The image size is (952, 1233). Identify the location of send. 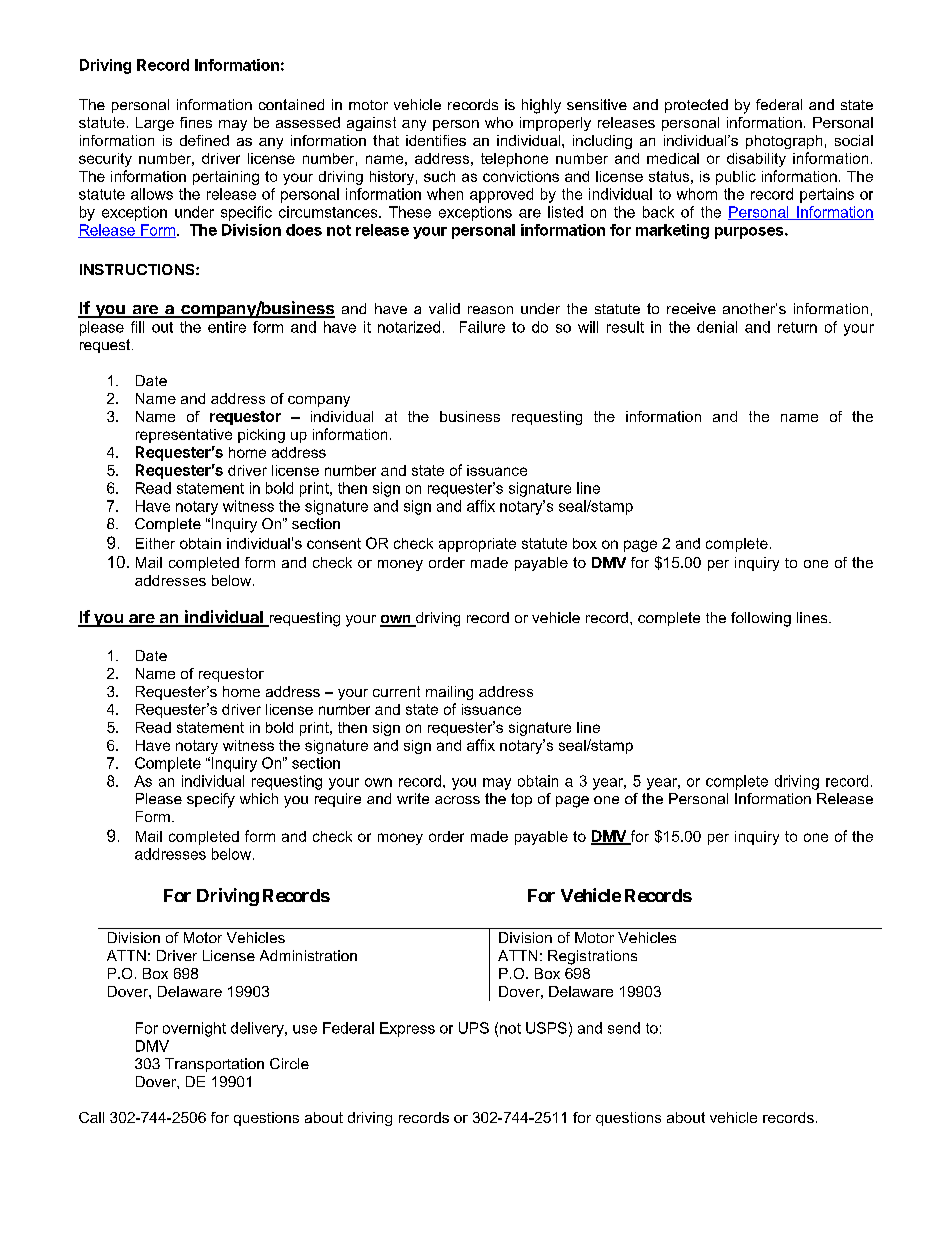
(624, 1028).
